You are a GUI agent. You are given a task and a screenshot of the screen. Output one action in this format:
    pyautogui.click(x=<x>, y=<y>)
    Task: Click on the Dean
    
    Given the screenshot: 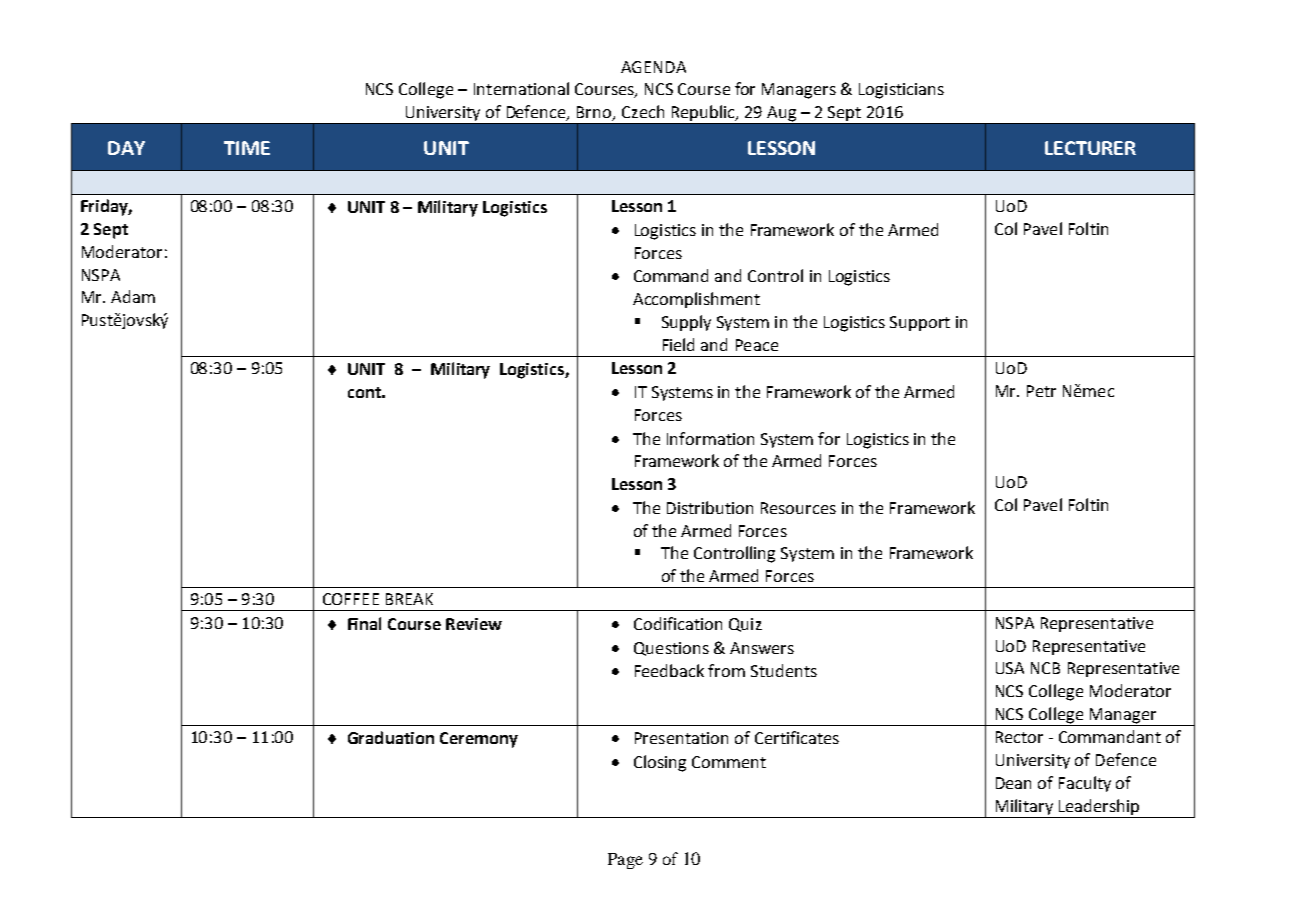 What is the action you would take?
    pyautogui.click(x=1013, y=783)
